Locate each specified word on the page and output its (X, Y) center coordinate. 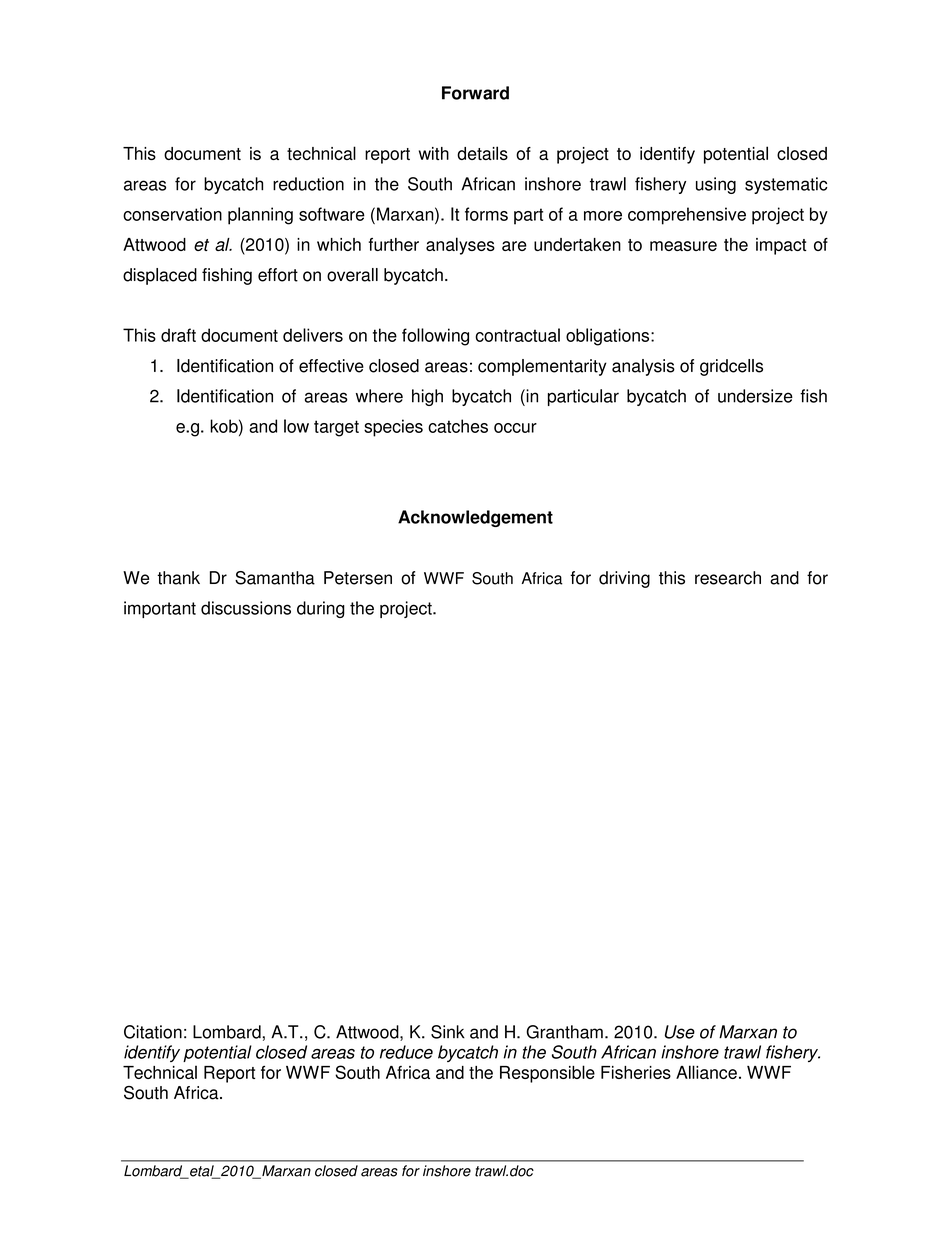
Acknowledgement (475, 518)
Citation (153, 1032)
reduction (308, 184)
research (728, 578)
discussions (246, 608)
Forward (475, 93)
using (716, 185)
